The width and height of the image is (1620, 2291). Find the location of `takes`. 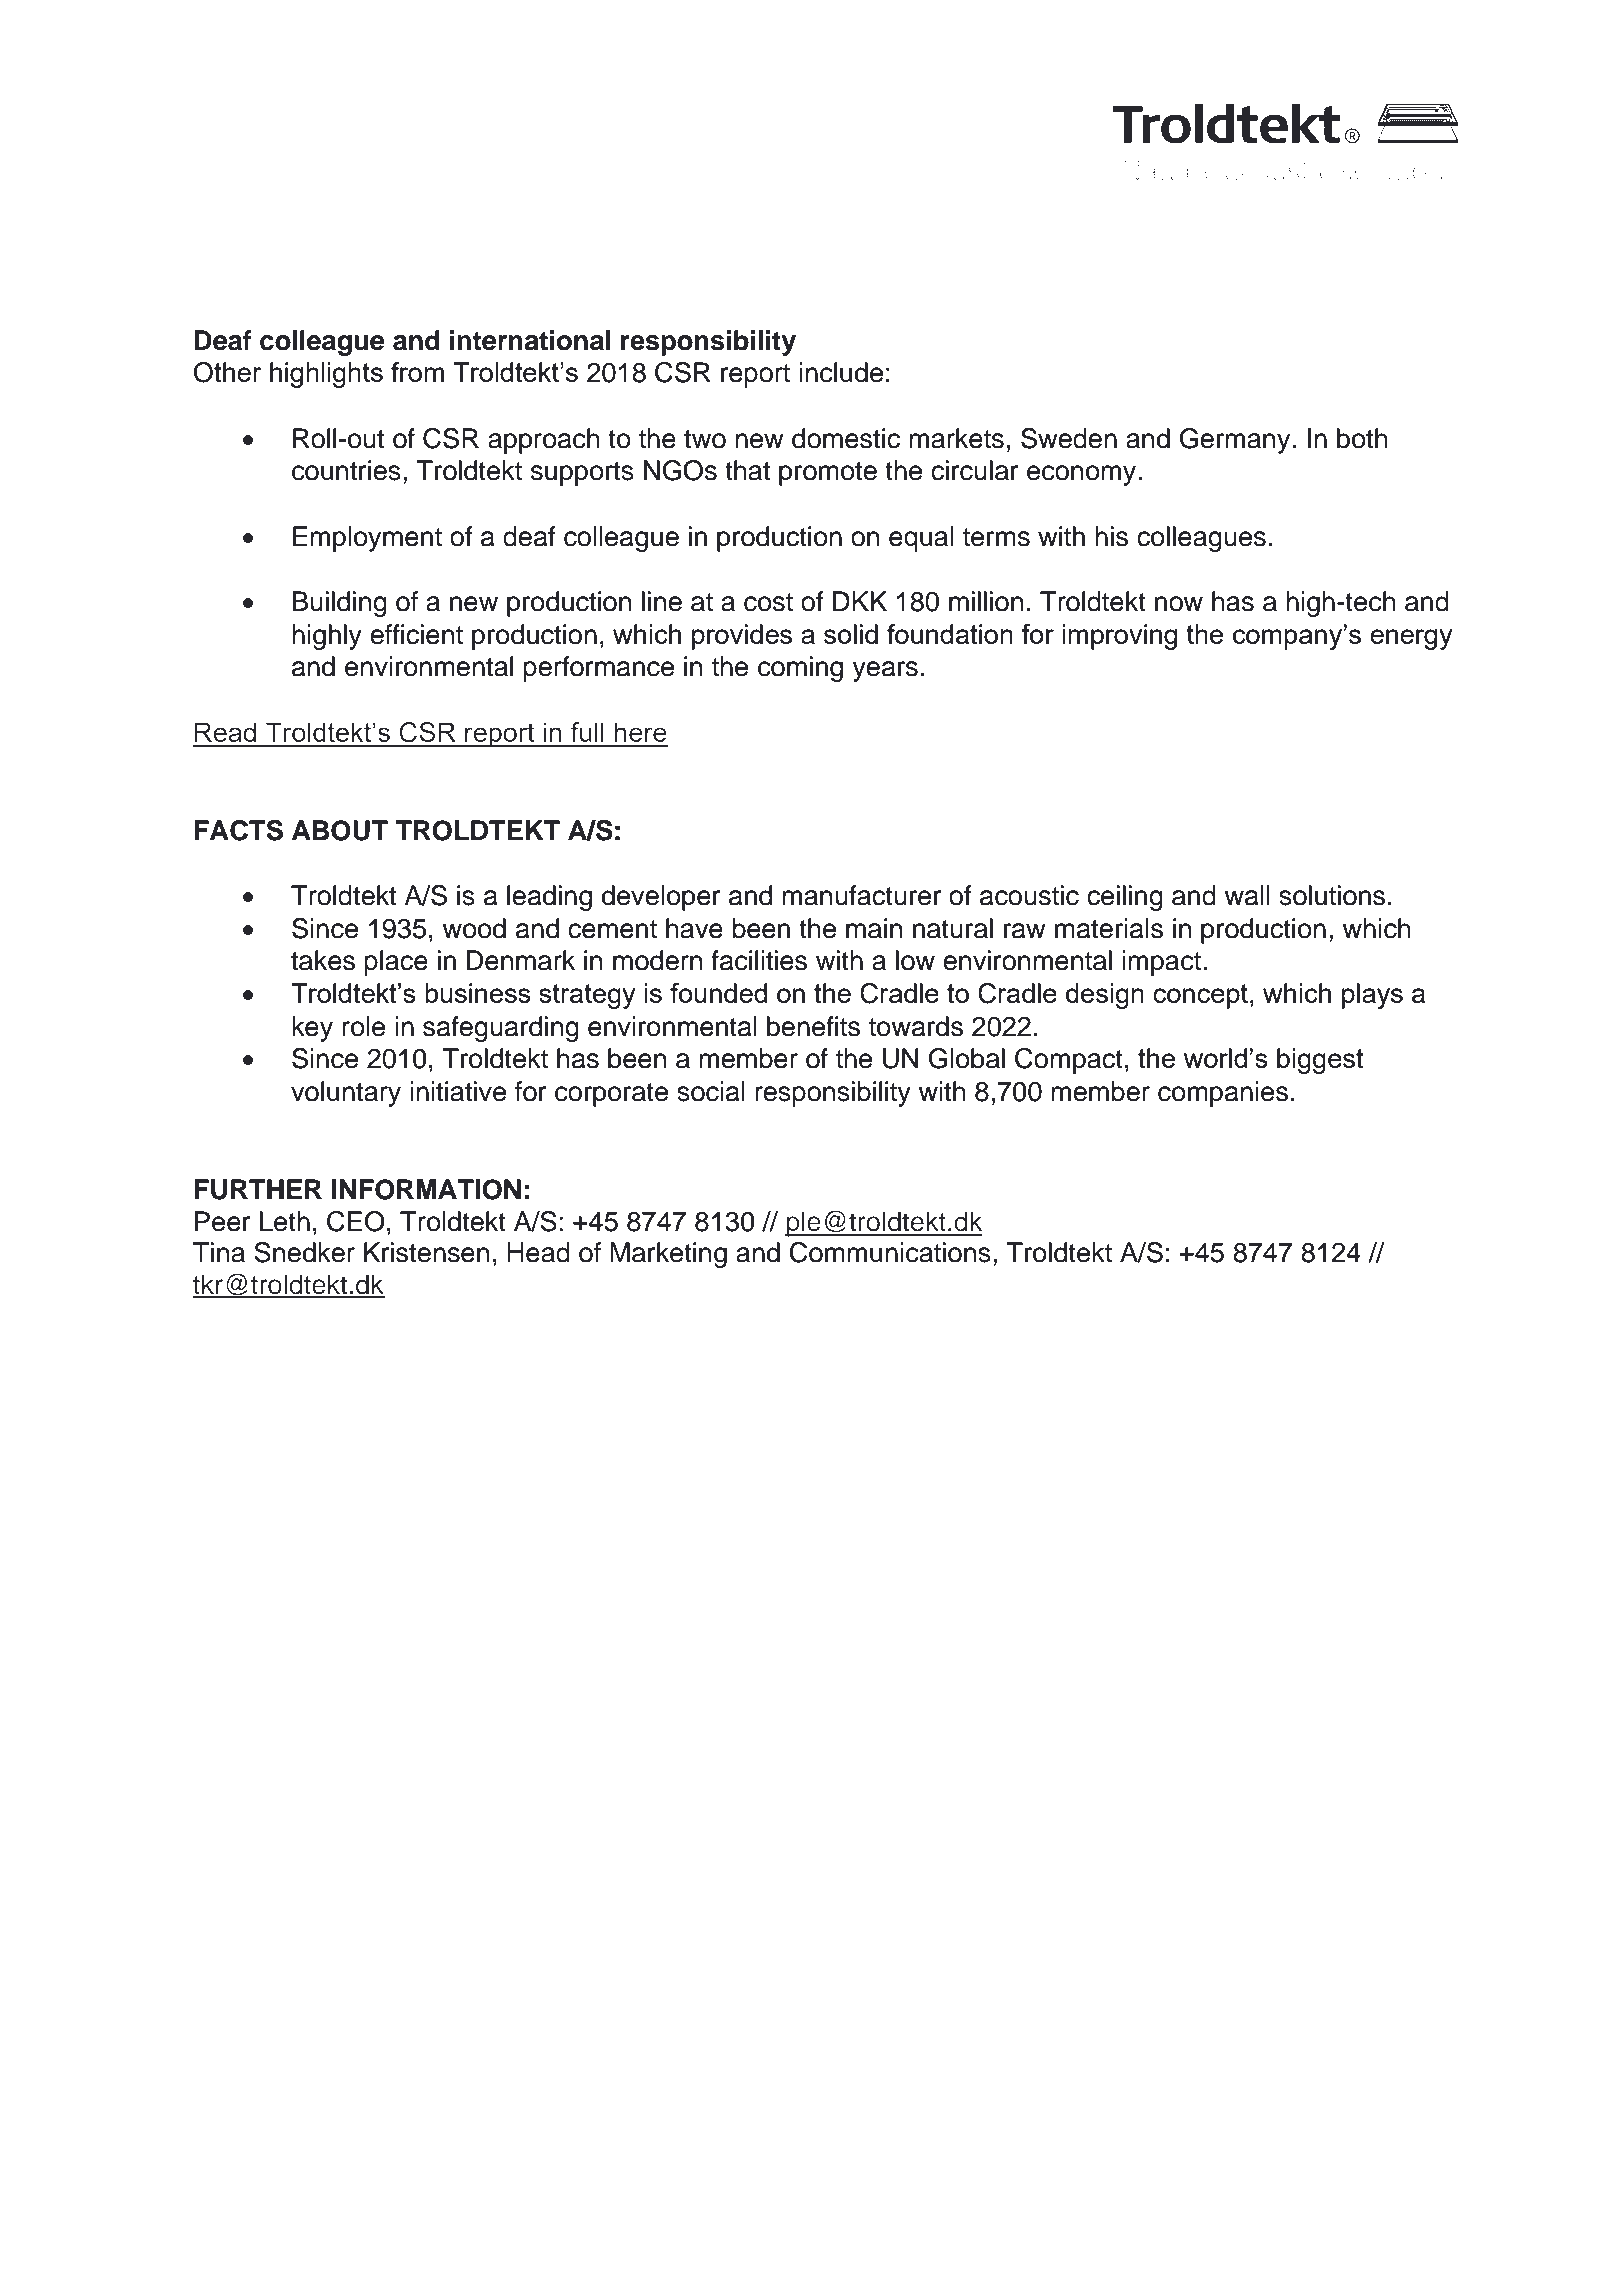

takes is located at coordinates (323, 960).
